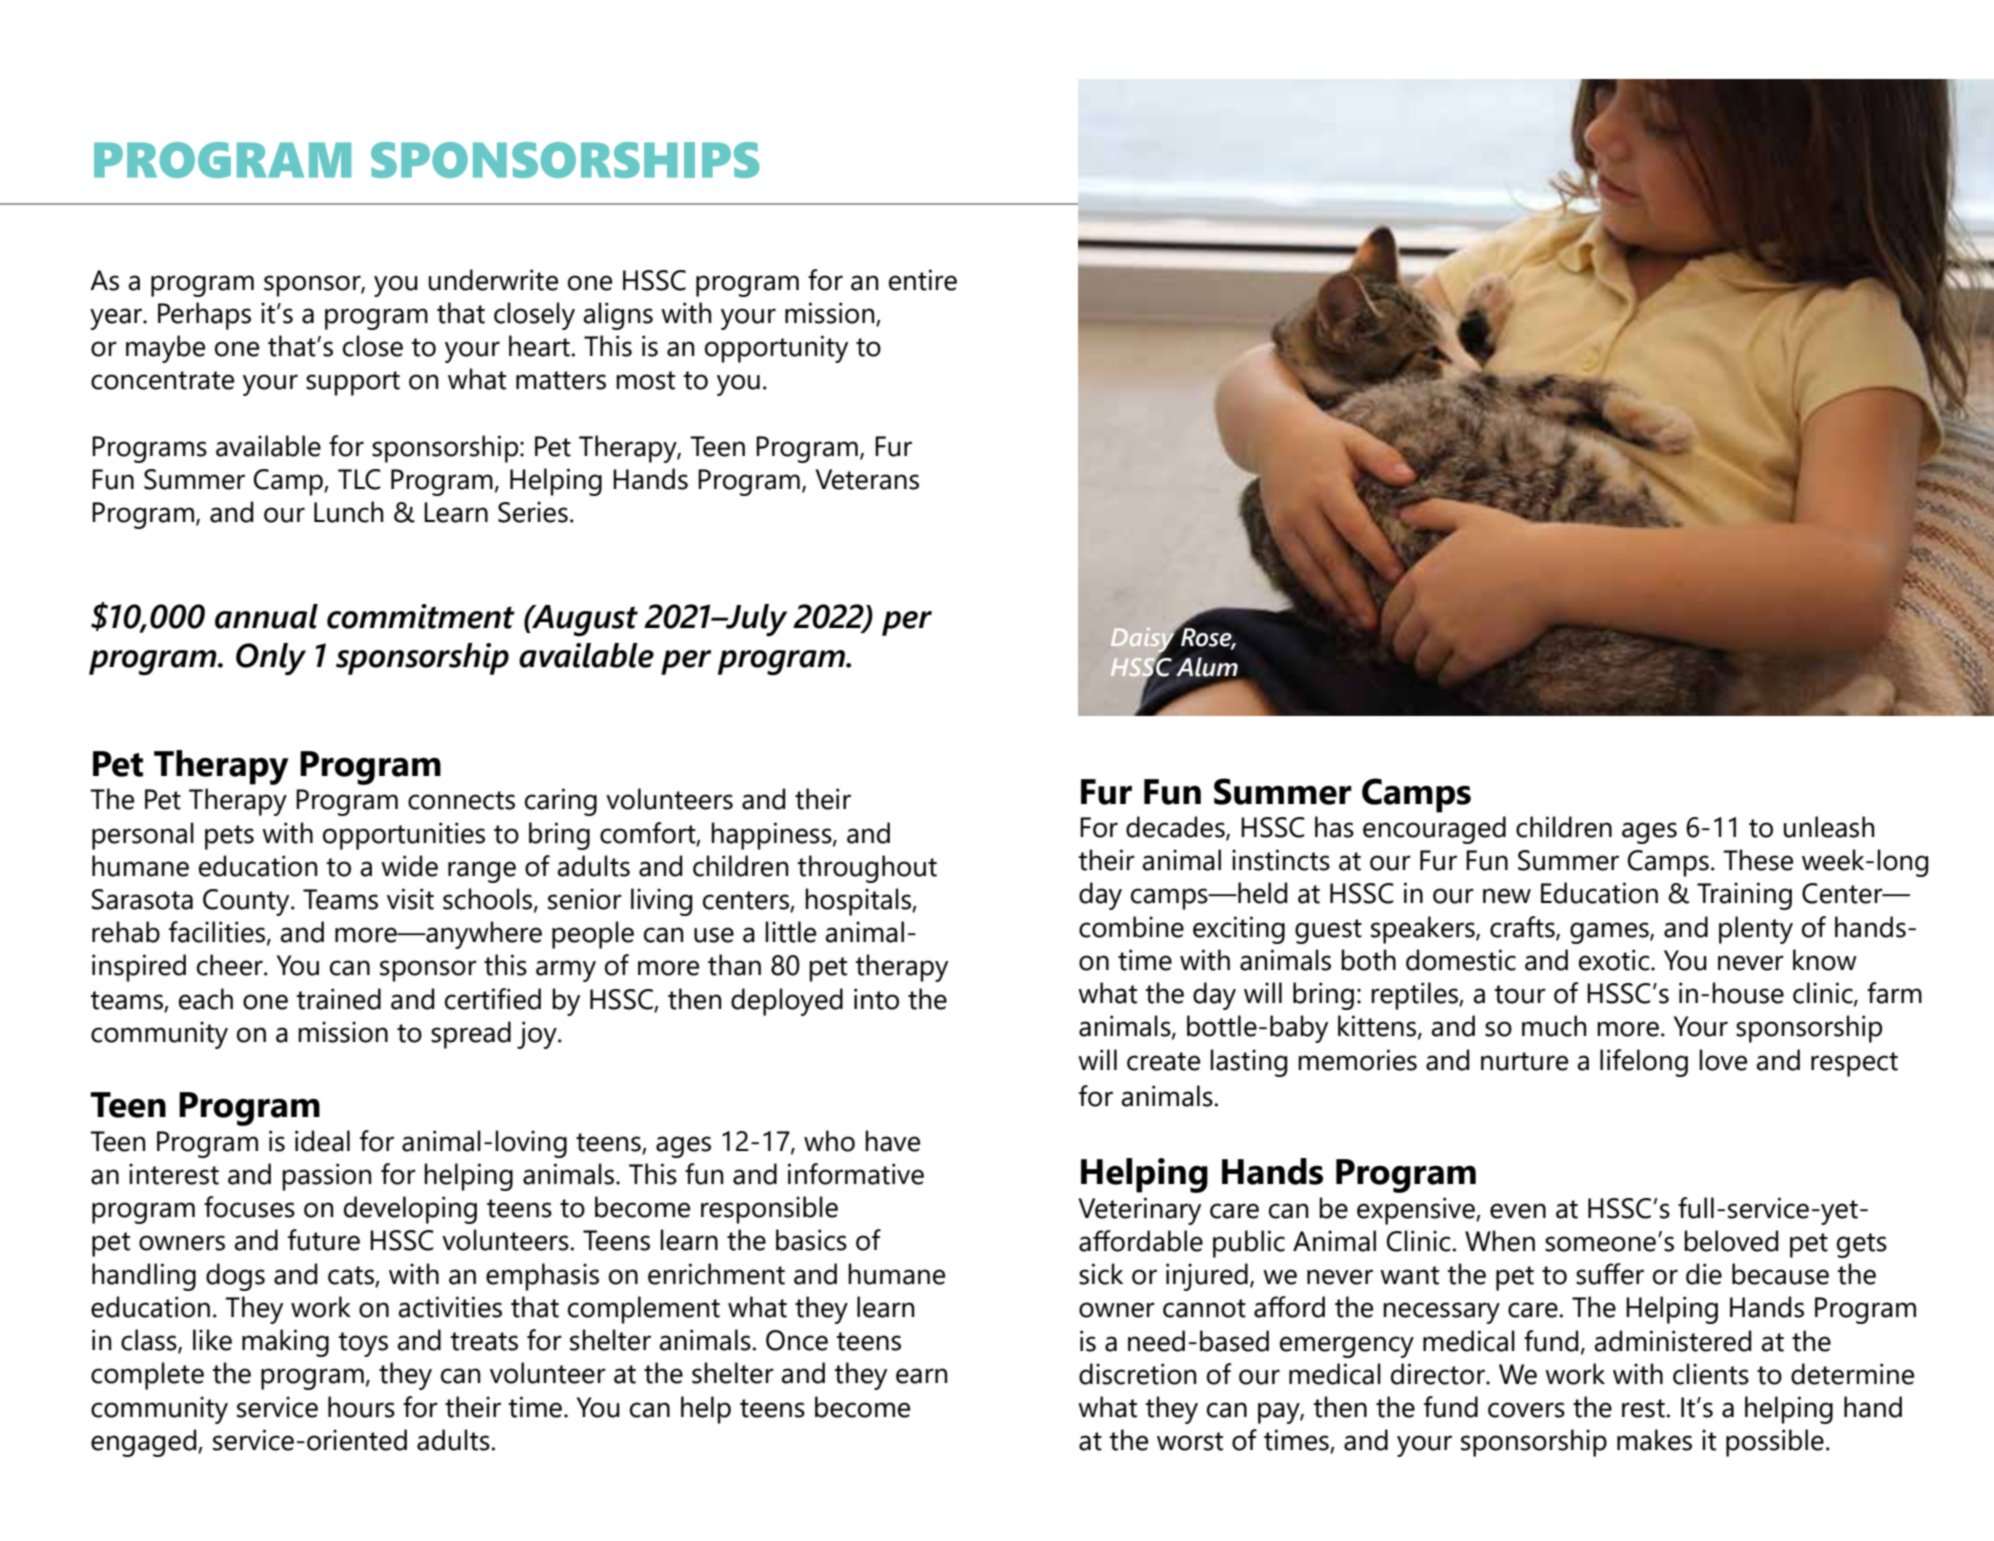  Describe the element at coordinates (204, 316) in the image. I see `Perhaps` at that location.
